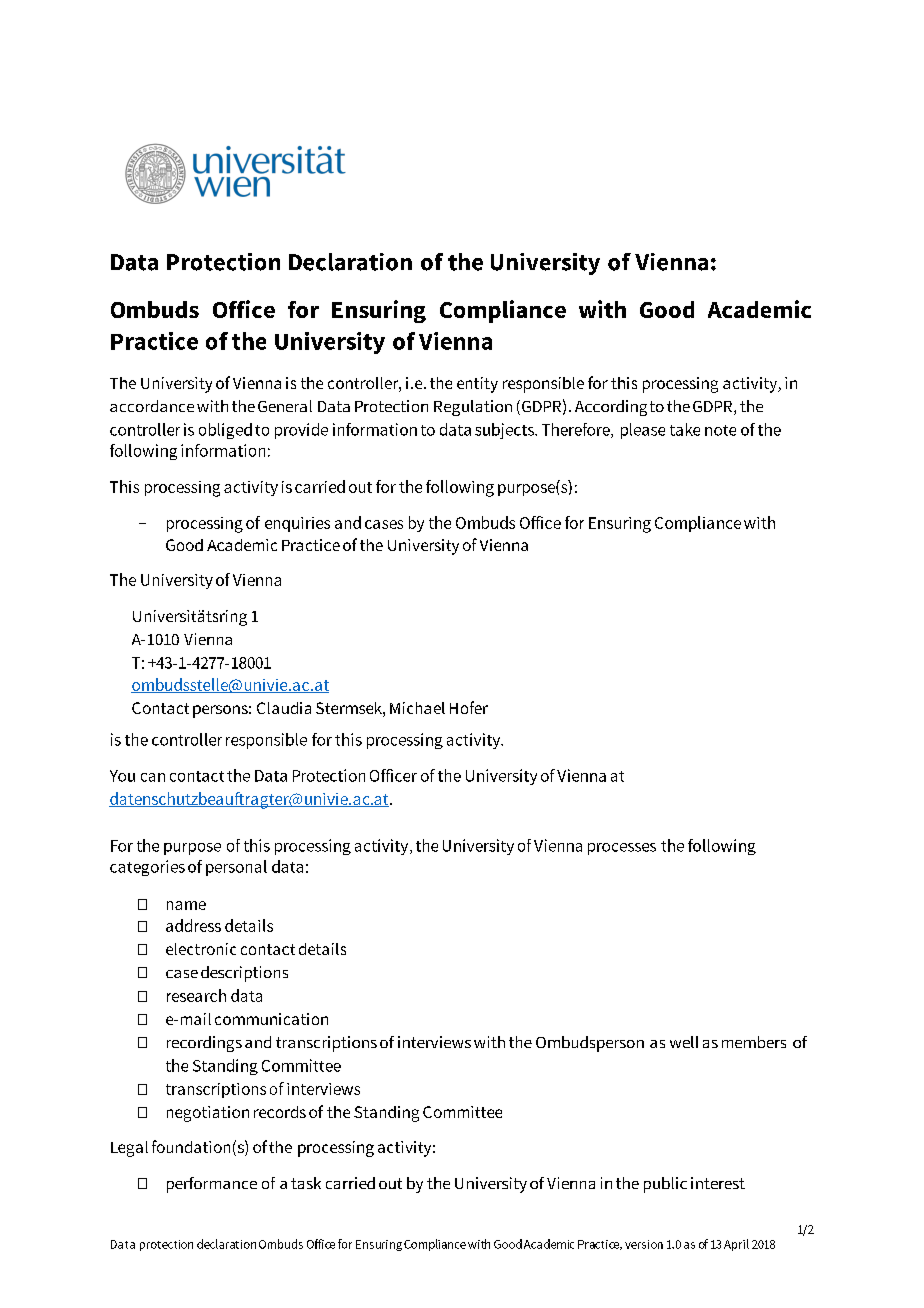 This screenshot has width=924, height=1308. I want to click on personal, so click(236, 868).
